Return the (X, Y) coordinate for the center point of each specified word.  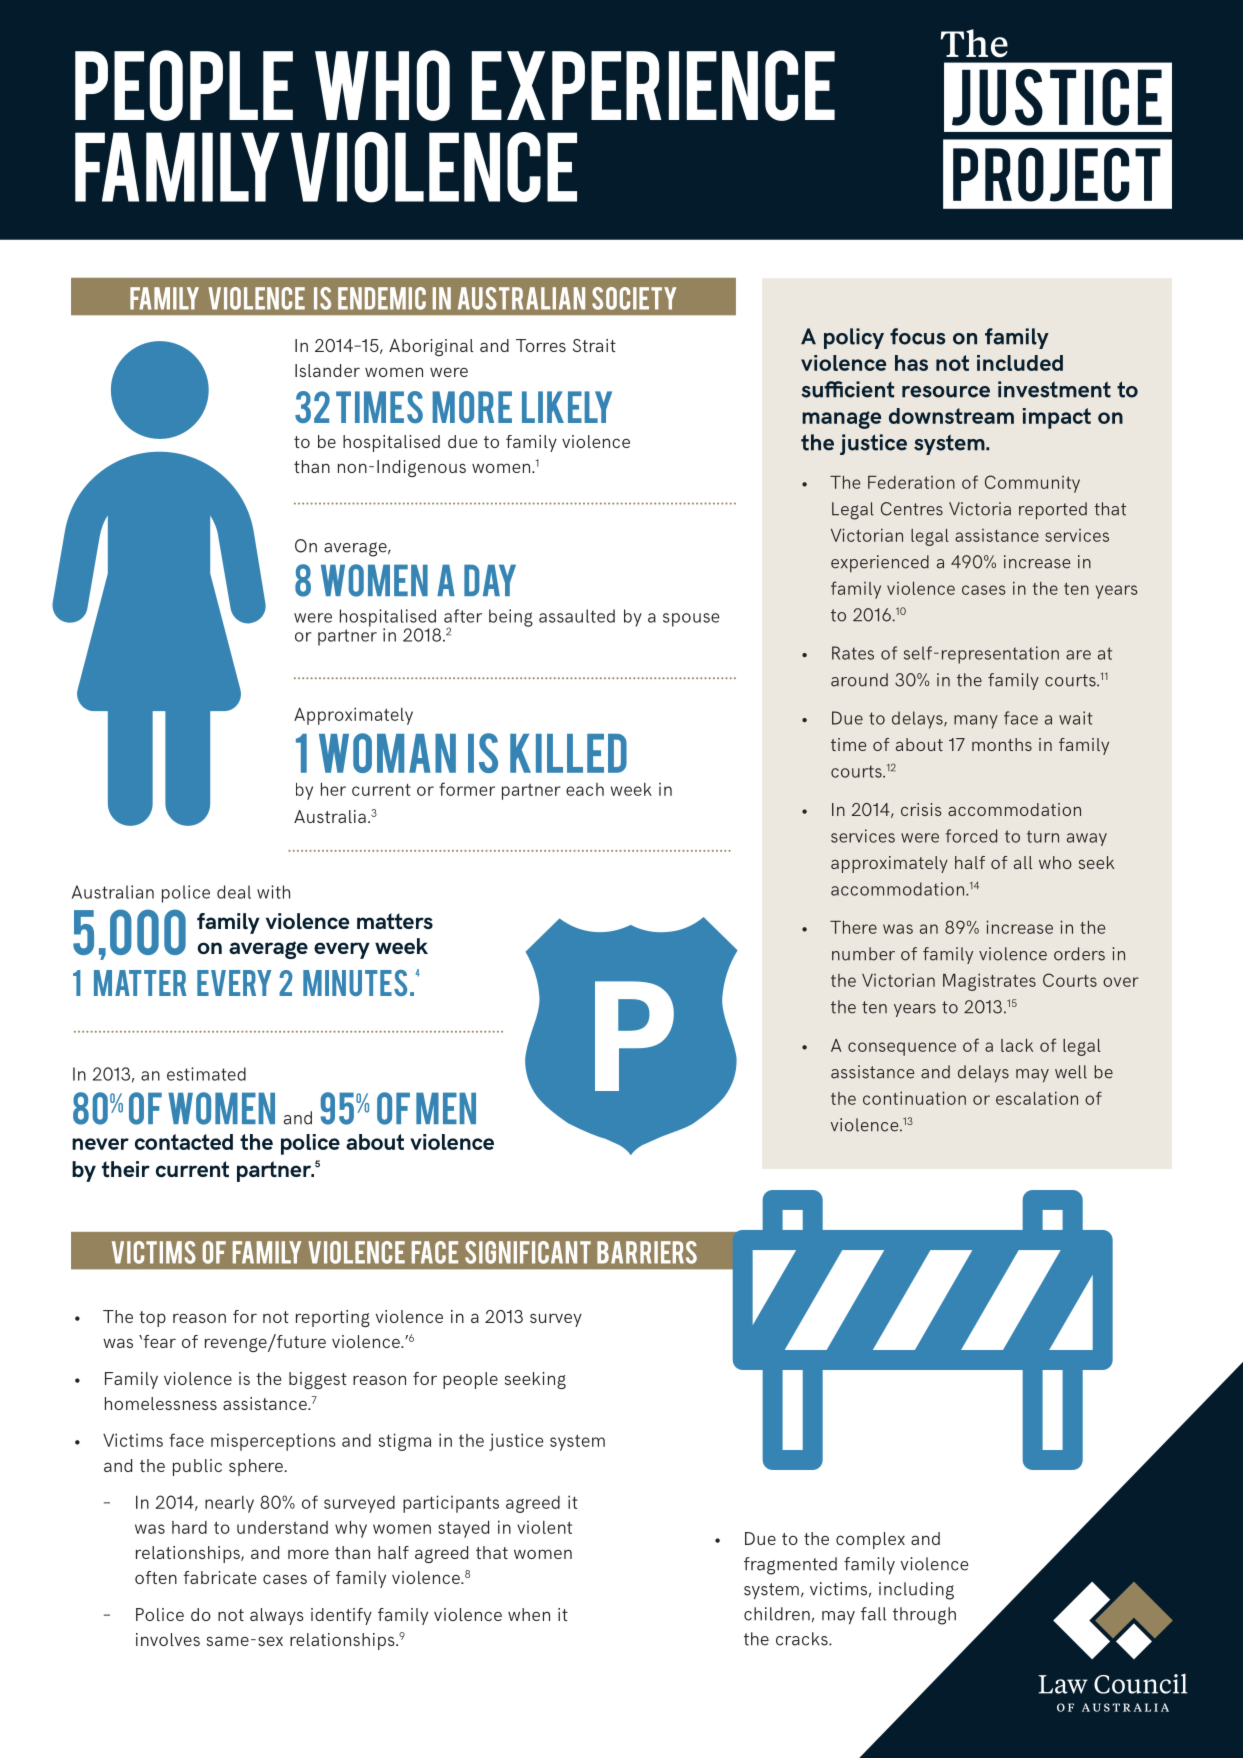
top (152, 1319)
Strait (594, 345)
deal (234, 892)
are (1078, 655)
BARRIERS (647, 1252)
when (529, 1614)
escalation (1037, 1098)
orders (1079, 954)
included (1020, 363)
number (863, 954)
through (924, 1616)
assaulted (577, 616)
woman (387, 753)
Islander (327, 370)
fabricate (219, 1577)
